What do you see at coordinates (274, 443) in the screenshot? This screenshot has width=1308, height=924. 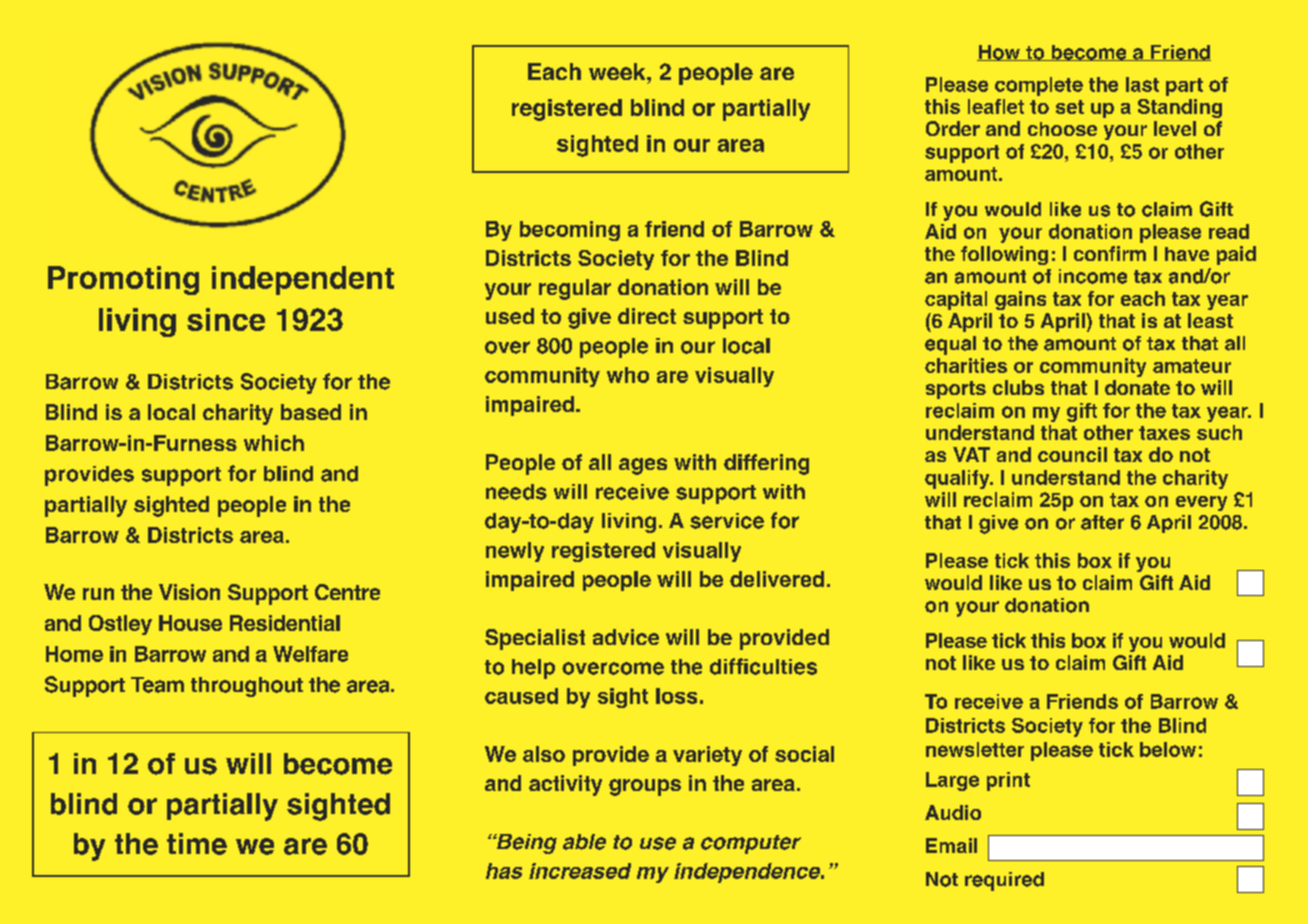 I see `which` at bounding box center [274, 443].
